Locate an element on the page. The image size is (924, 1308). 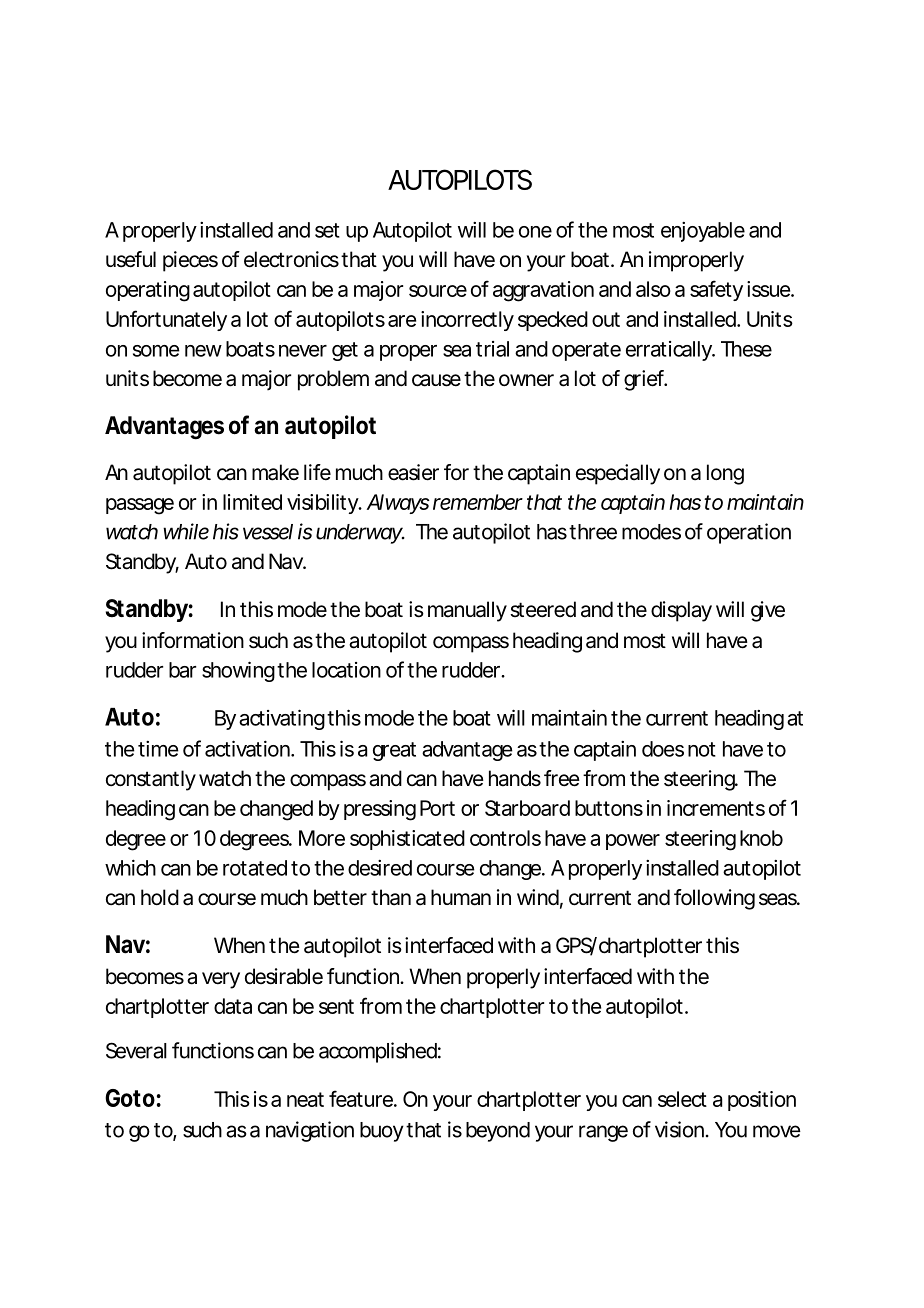
especially is located at coordinates (618, 474).
